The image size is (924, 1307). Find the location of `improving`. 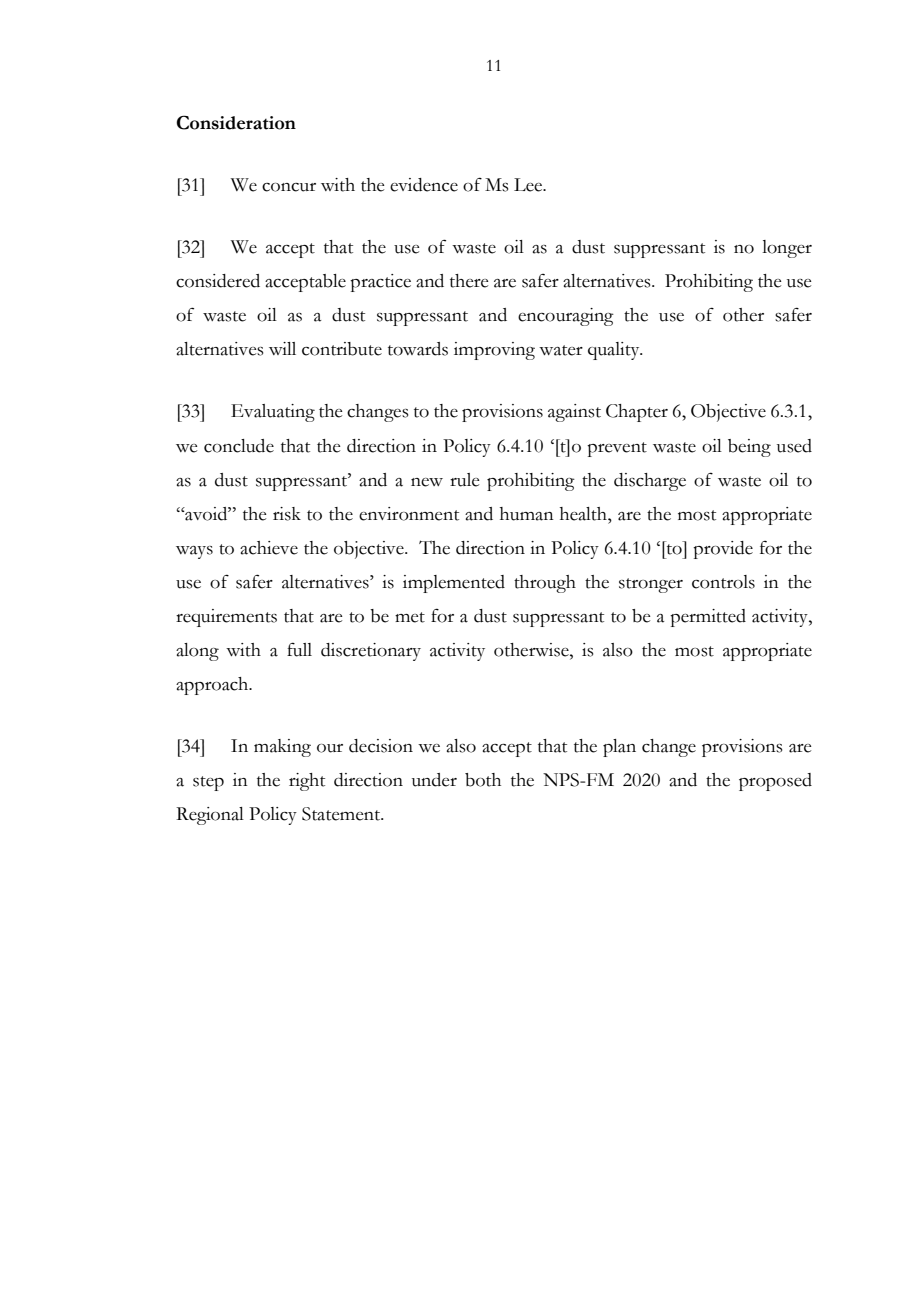

improving is located at coordinates (494, 351).
